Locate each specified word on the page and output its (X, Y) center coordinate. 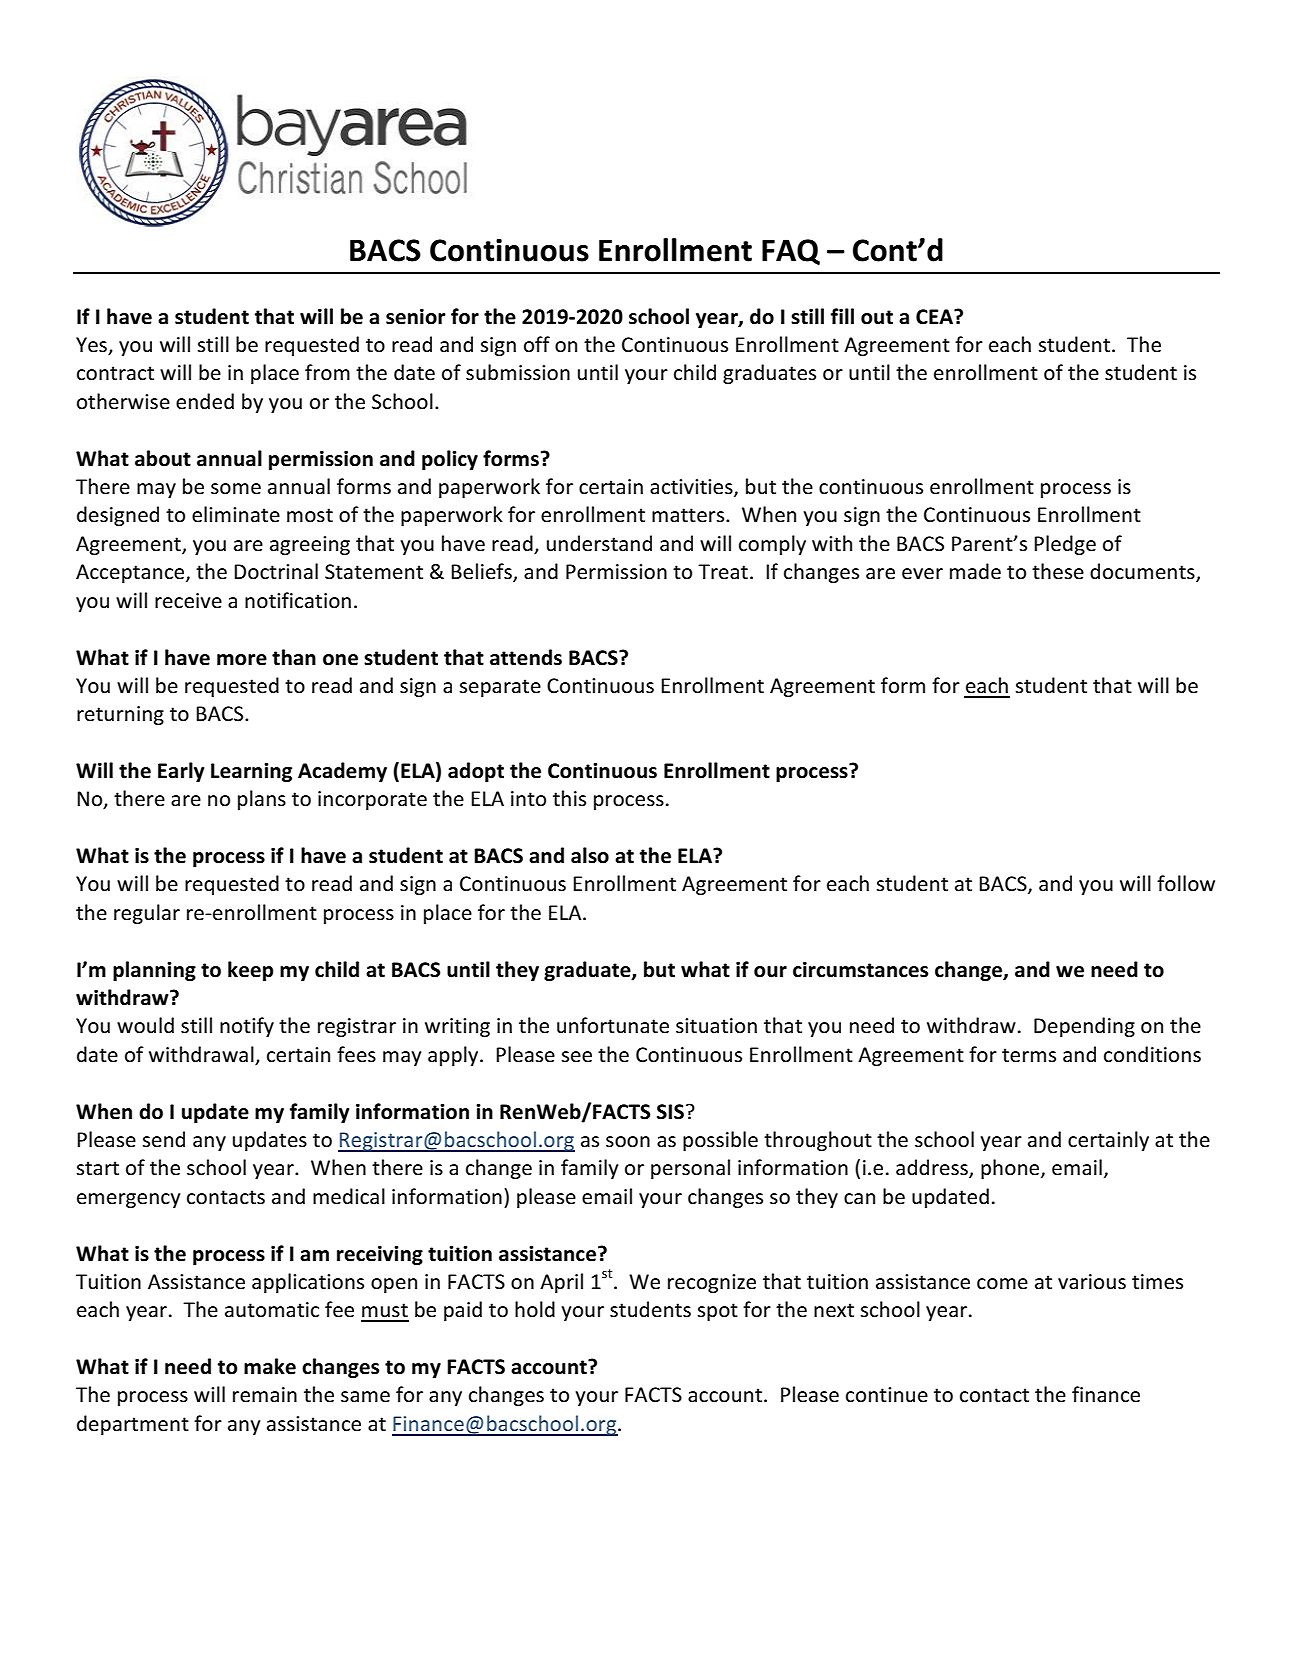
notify (247, 1027)
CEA (935, 317)
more (242, 660)
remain (265, 1395)
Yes (92, 346)
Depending (1084, 1027)
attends (526, 657)
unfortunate (613, 1025)
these (1058, 571)
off (537, 344)
